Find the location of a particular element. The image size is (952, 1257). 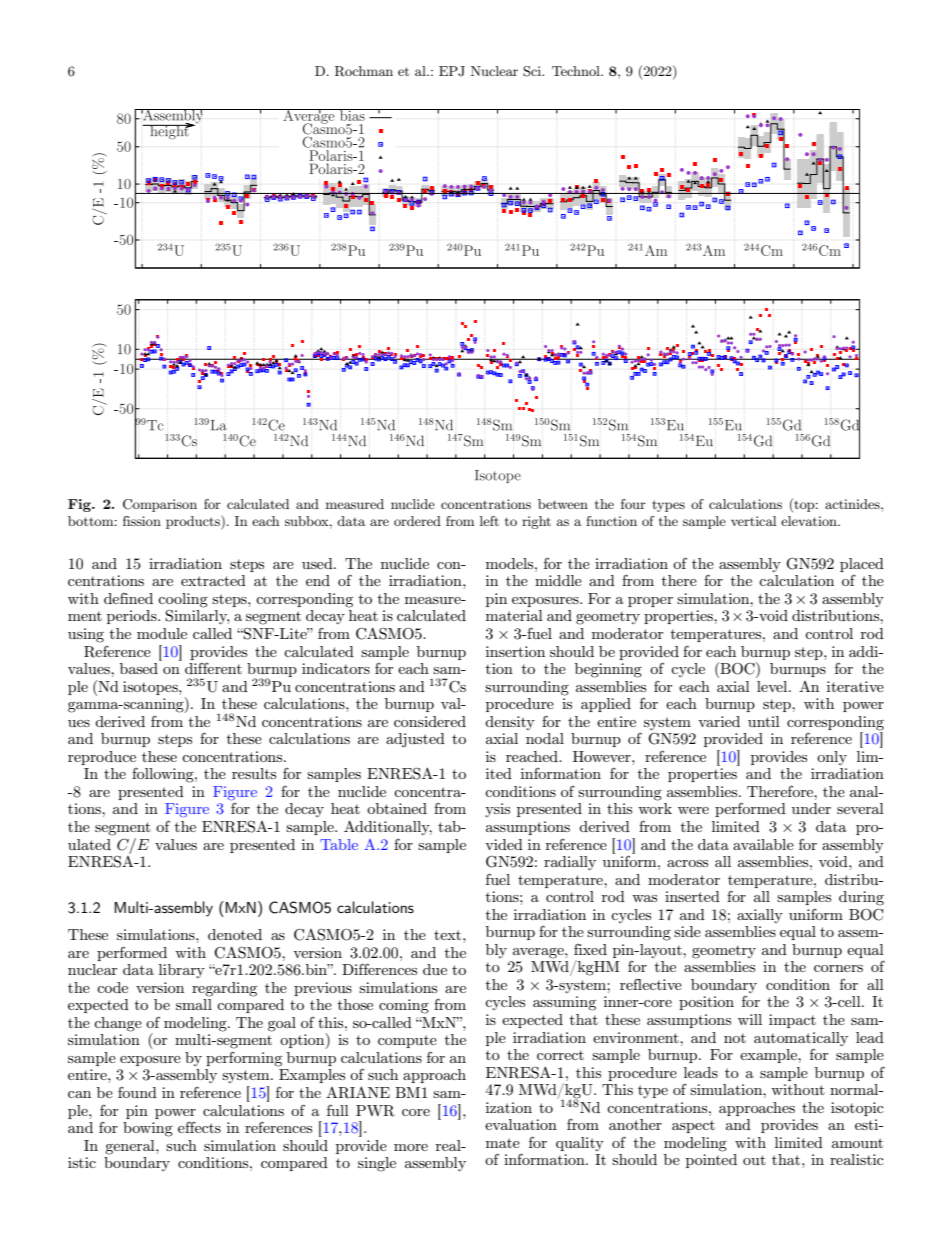

effects is located at coordinates (199, 1127).
